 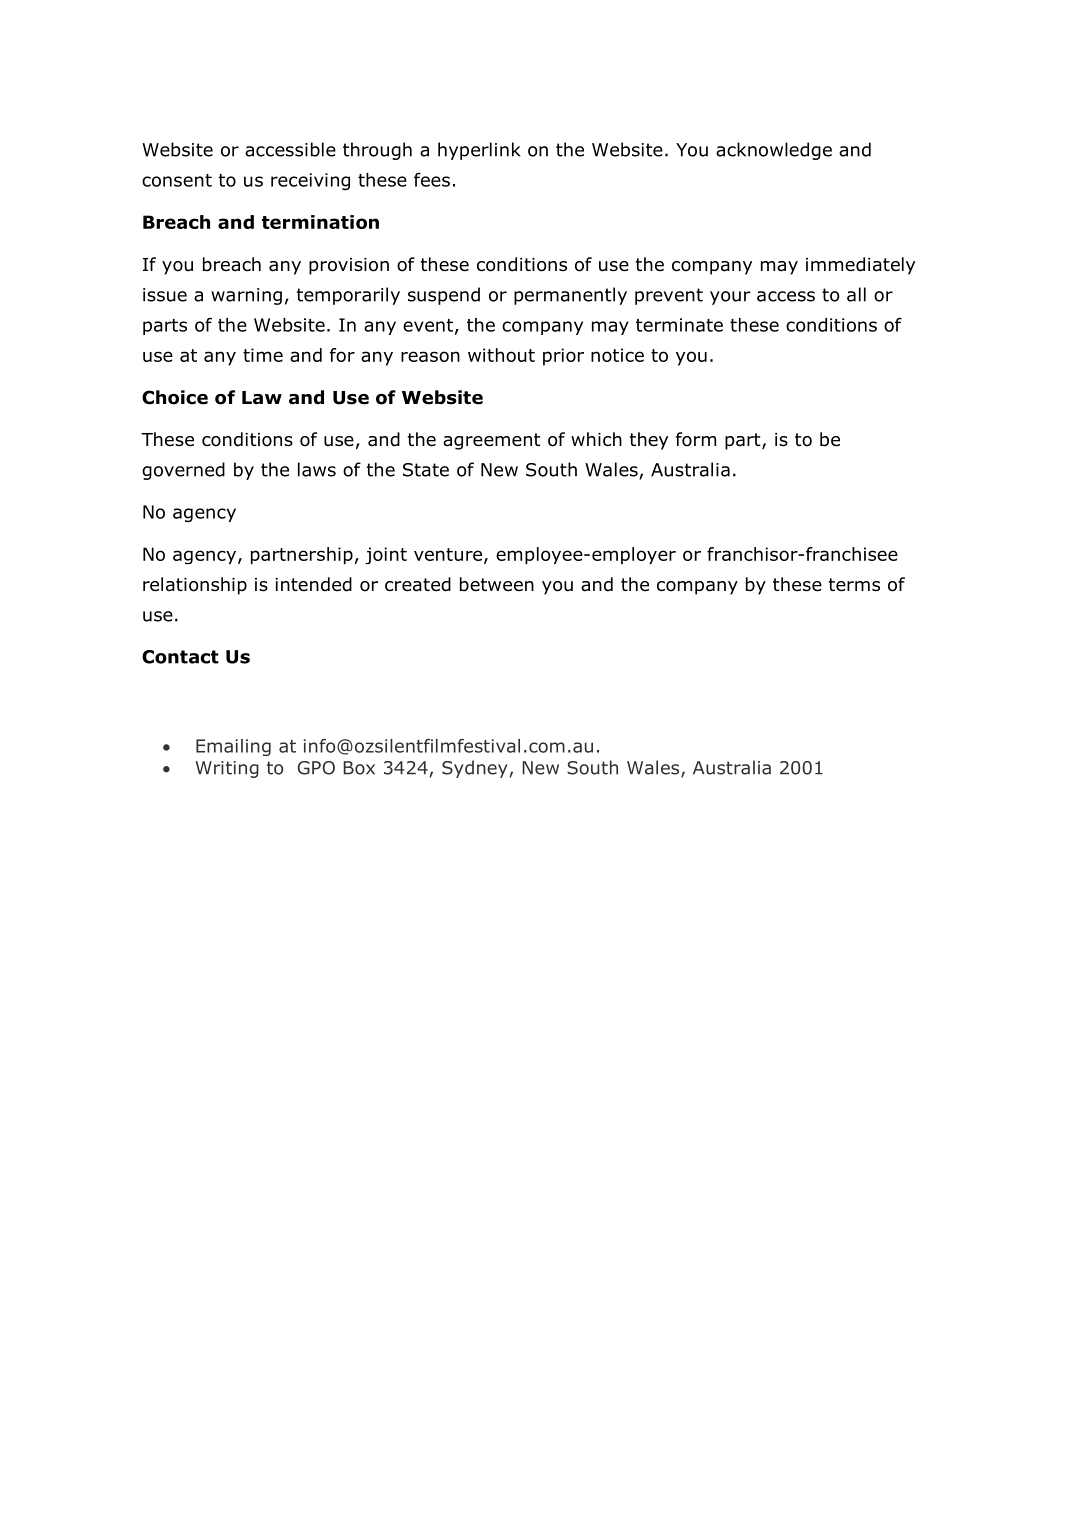 I want to click on terminate, so click(x=679, y=325).
